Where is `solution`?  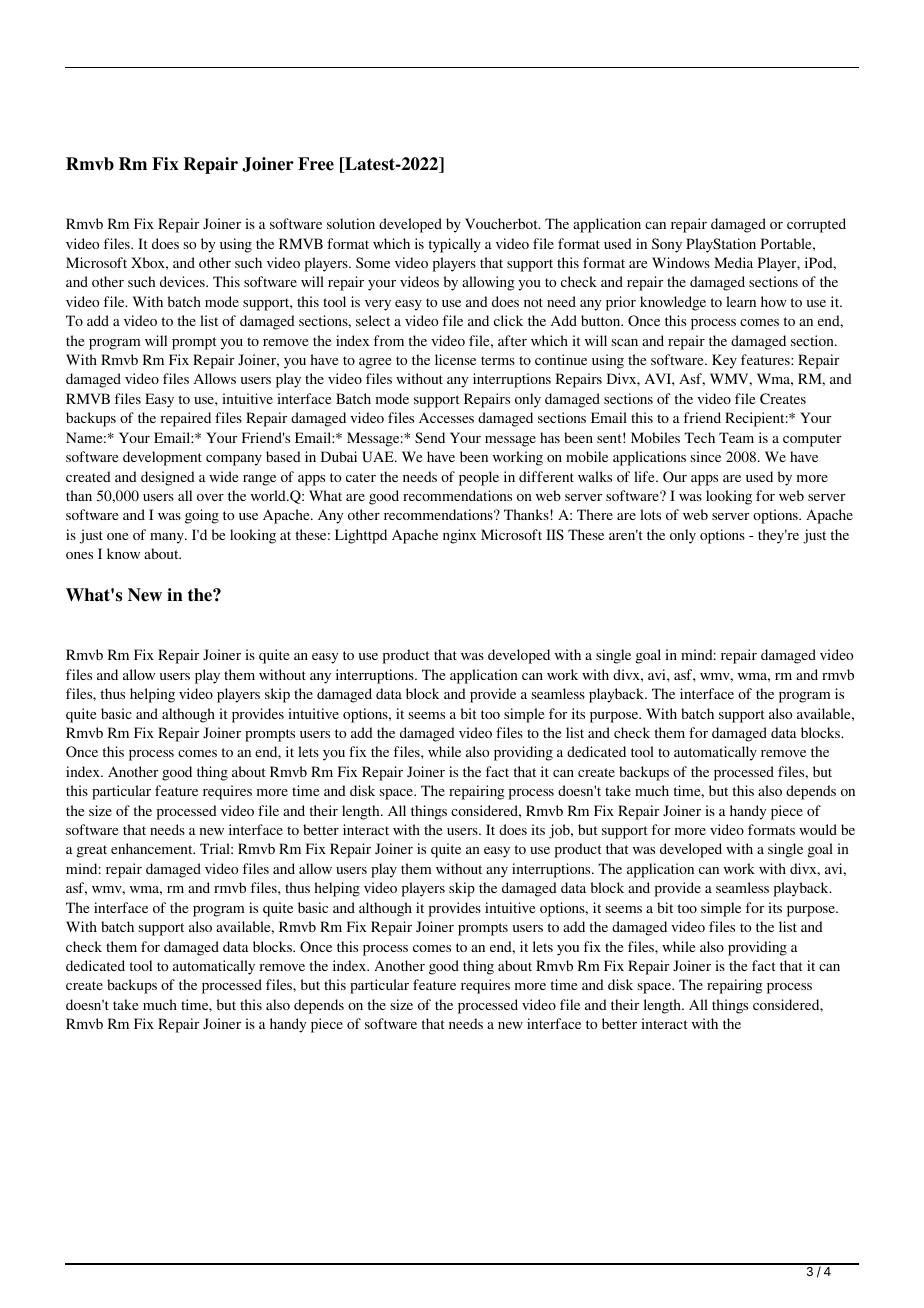 solution is located at coordinates (351, 223).
